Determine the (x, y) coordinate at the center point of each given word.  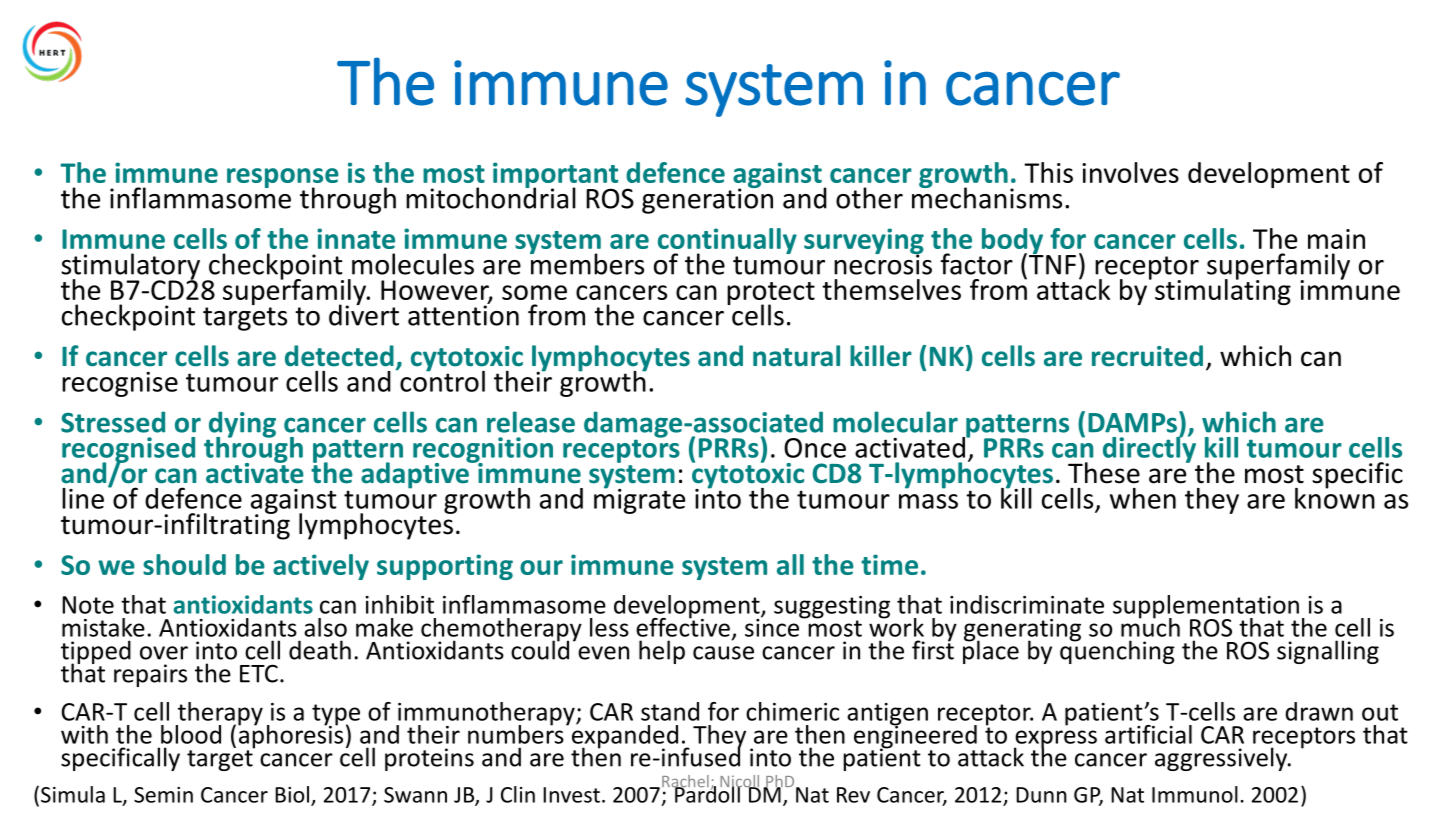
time (889, 564)
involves (1130, 172)
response (283, 179)
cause (723, 653)
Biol (292, 794)
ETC (259, 673)
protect (771, 295)
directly (1149, 448)
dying (241, 425)
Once (815, 448)
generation (707, 200)
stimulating (1223, 291)
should (184, 564)
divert (364, 314)
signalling (1328, 652)
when (1143, 498)
